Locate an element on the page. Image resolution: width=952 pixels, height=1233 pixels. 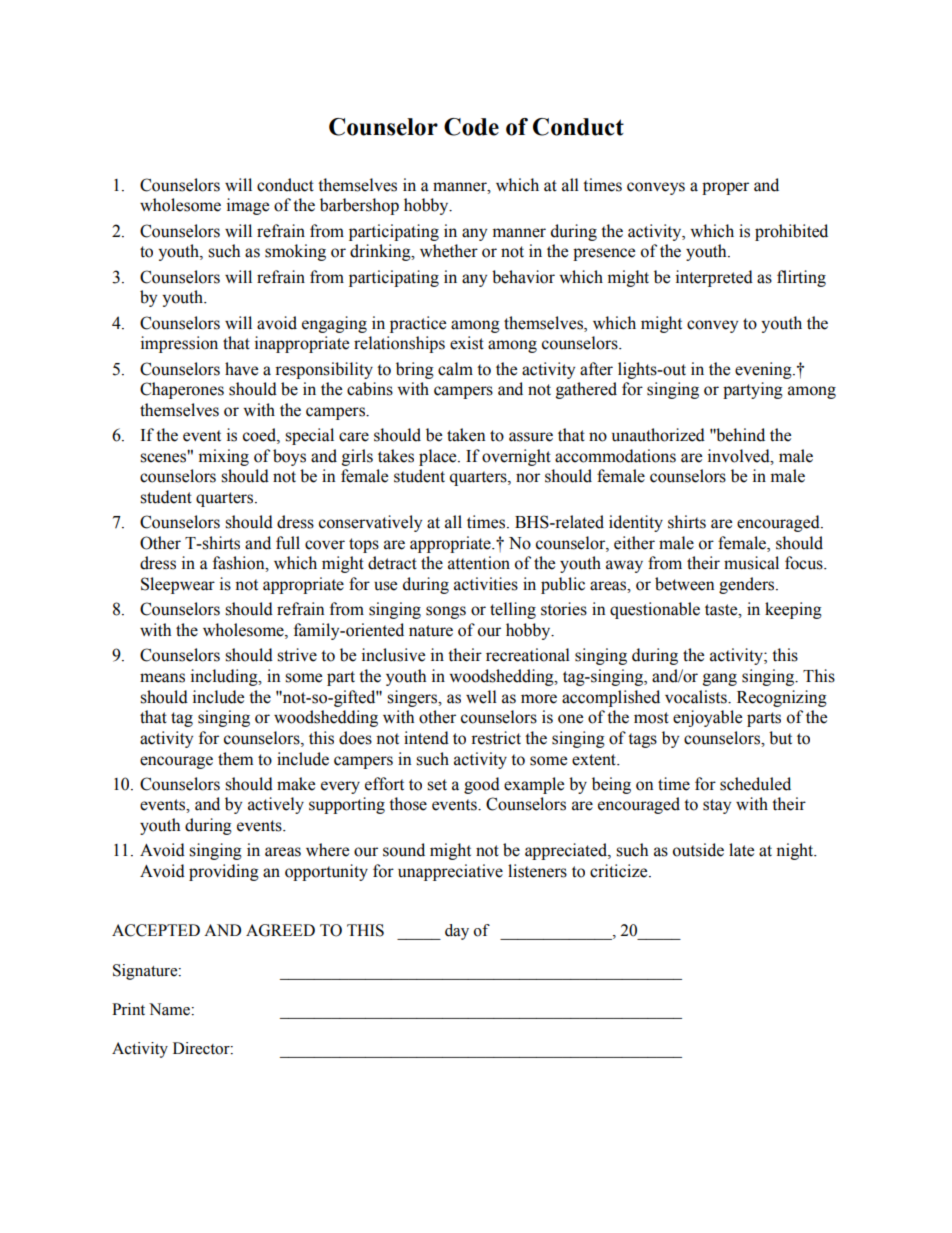
day is located at coordinates (457, 932).
